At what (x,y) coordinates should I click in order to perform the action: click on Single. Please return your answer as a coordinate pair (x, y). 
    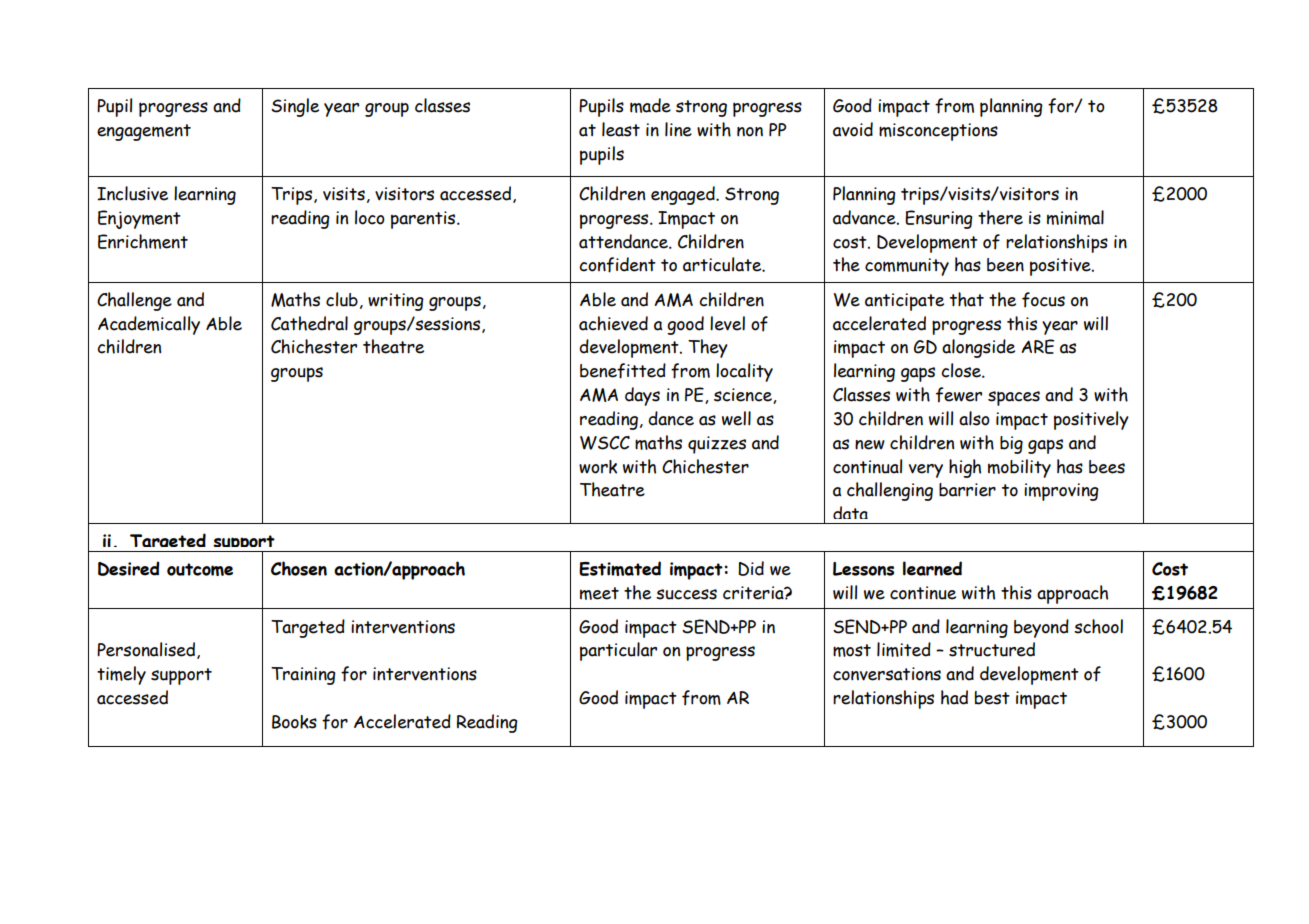
    Looking at the image, I should click on (295, 107).
